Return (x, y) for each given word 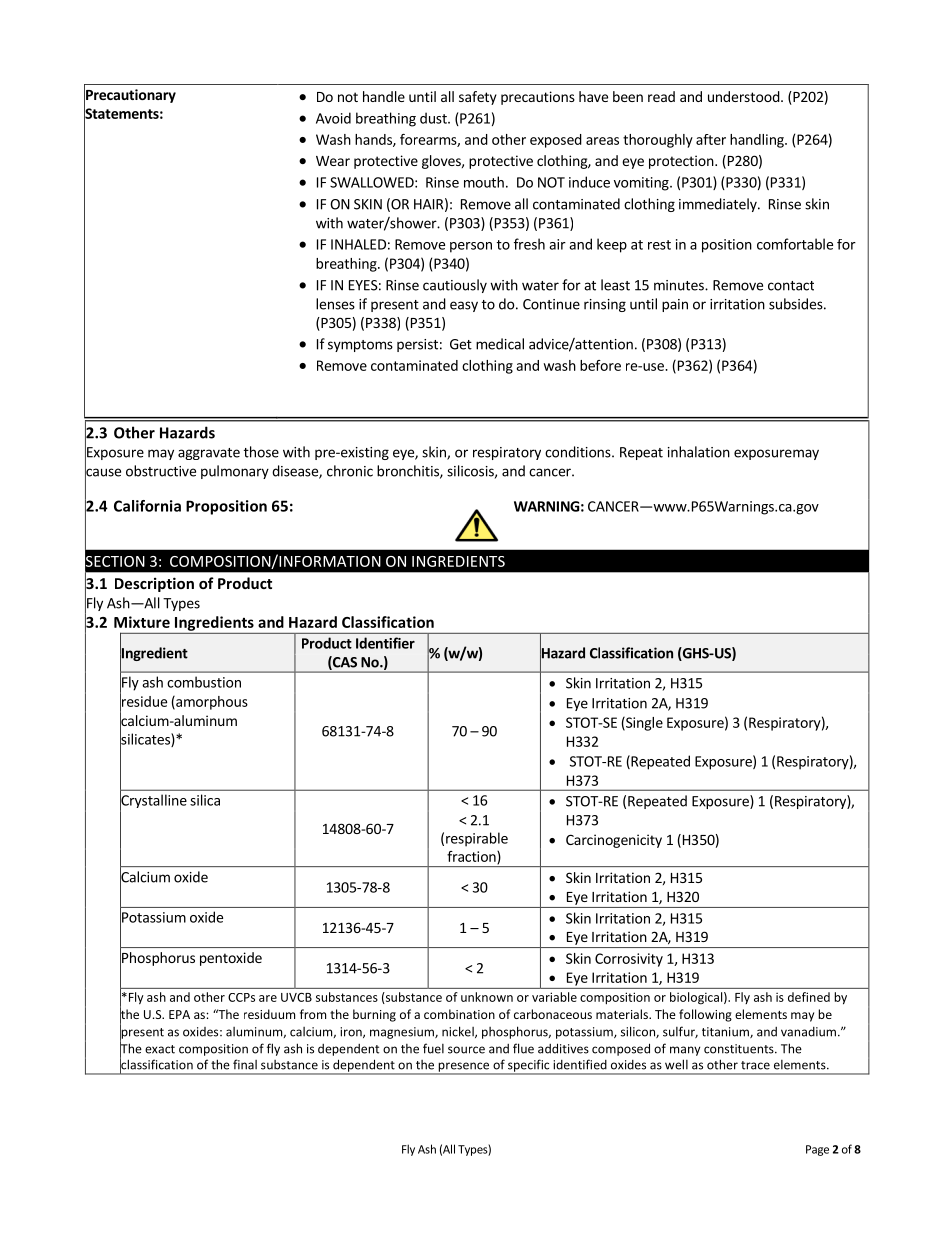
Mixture (142, 622)
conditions (579, 452)
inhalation (699, 452)
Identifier (385, 643)
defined (809, 997)
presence (464, 1068)
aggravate (209, 454)
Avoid (333, 118)
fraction (472, 857)
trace (755, 1065)
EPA (179, 1014)
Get (461, 344)
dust (434, 118)
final (245, 1064)
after (711, 139)
